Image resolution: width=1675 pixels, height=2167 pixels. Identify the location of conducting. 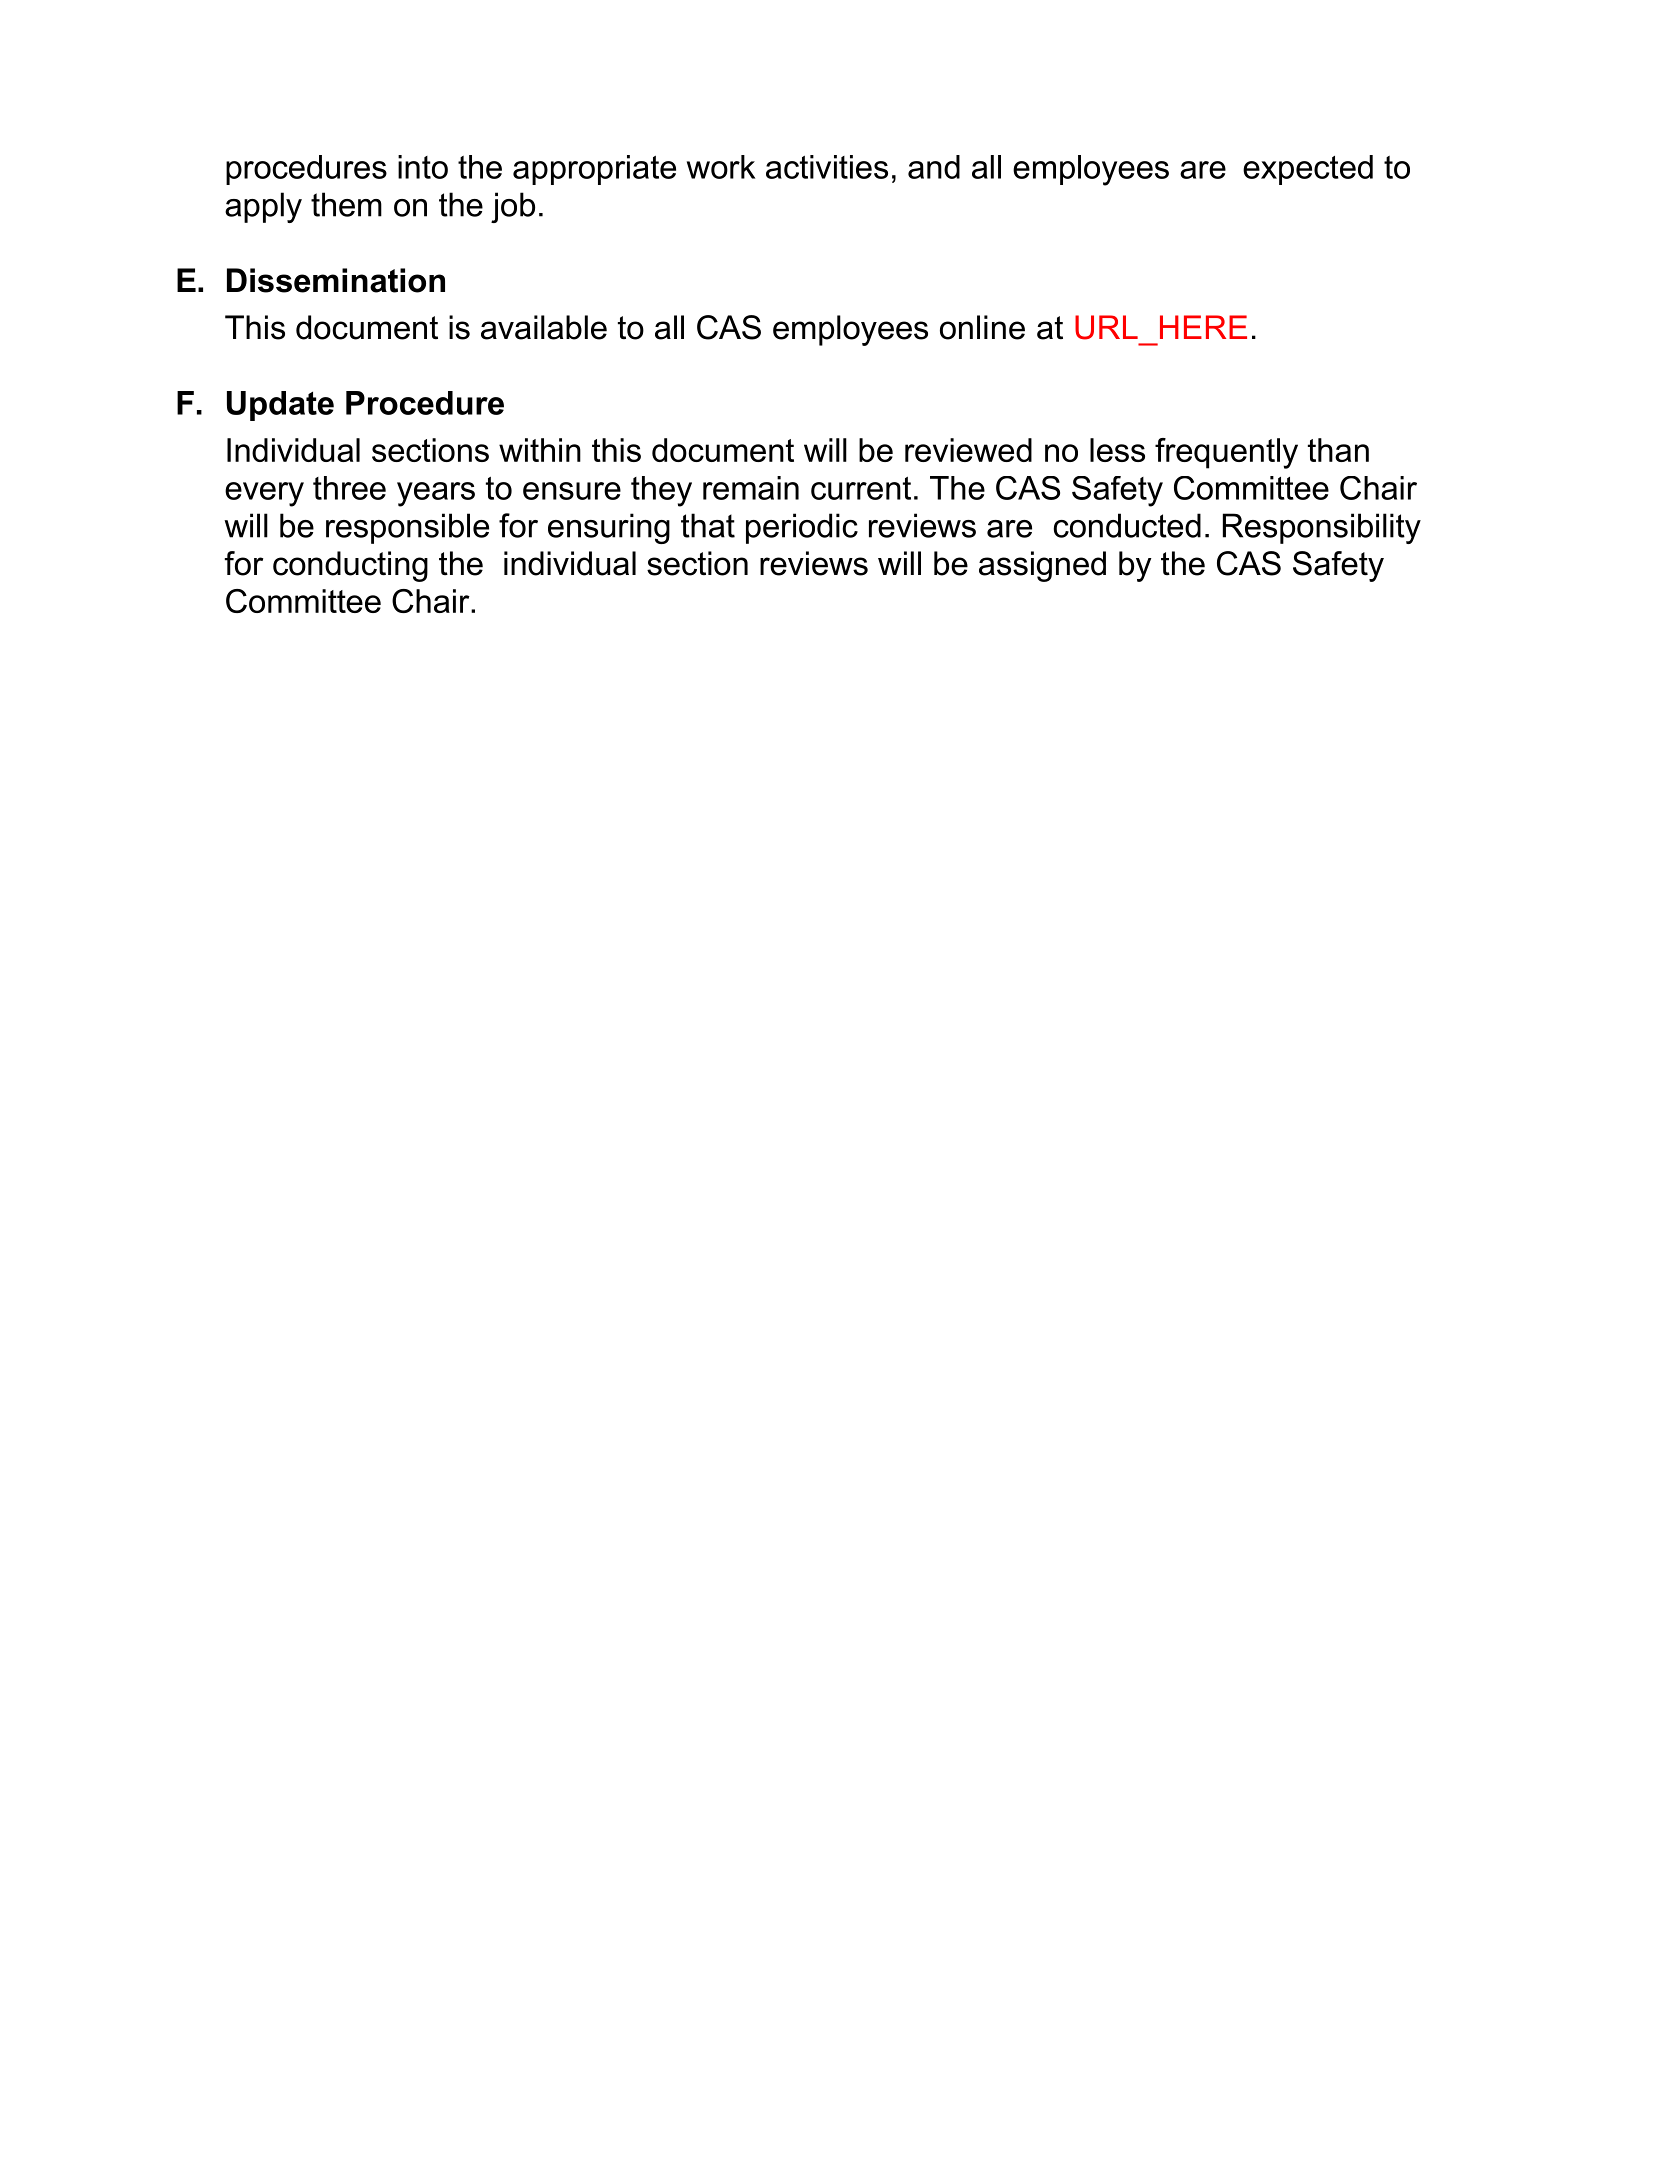
(350, 566).
